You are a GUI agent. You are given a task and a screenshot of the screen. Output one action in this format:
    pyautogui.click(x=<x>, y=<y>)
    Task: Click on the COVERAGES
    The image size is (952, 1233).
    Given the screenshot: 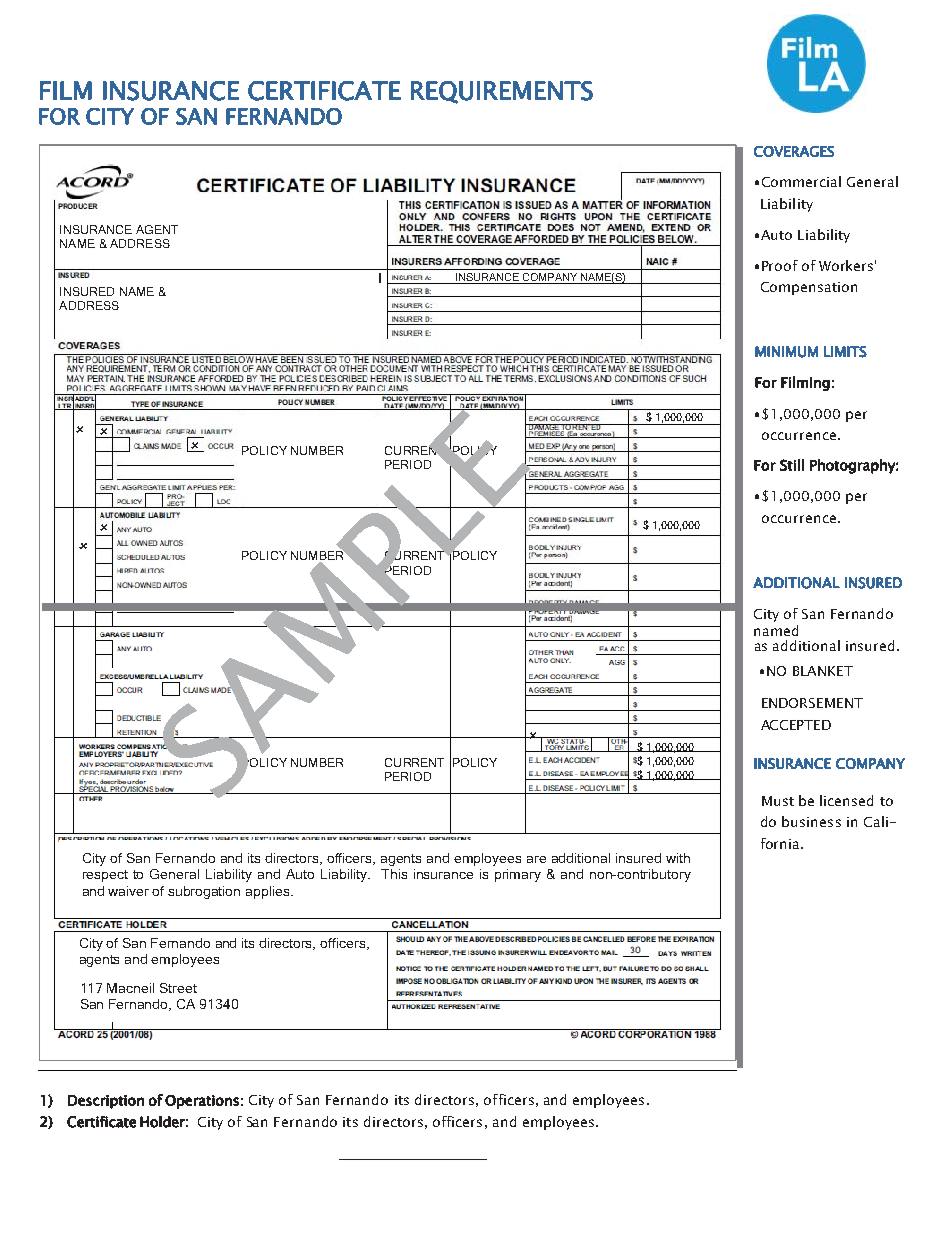 What is the action you would take?
    pyautogui.click(x=794, y=151)
